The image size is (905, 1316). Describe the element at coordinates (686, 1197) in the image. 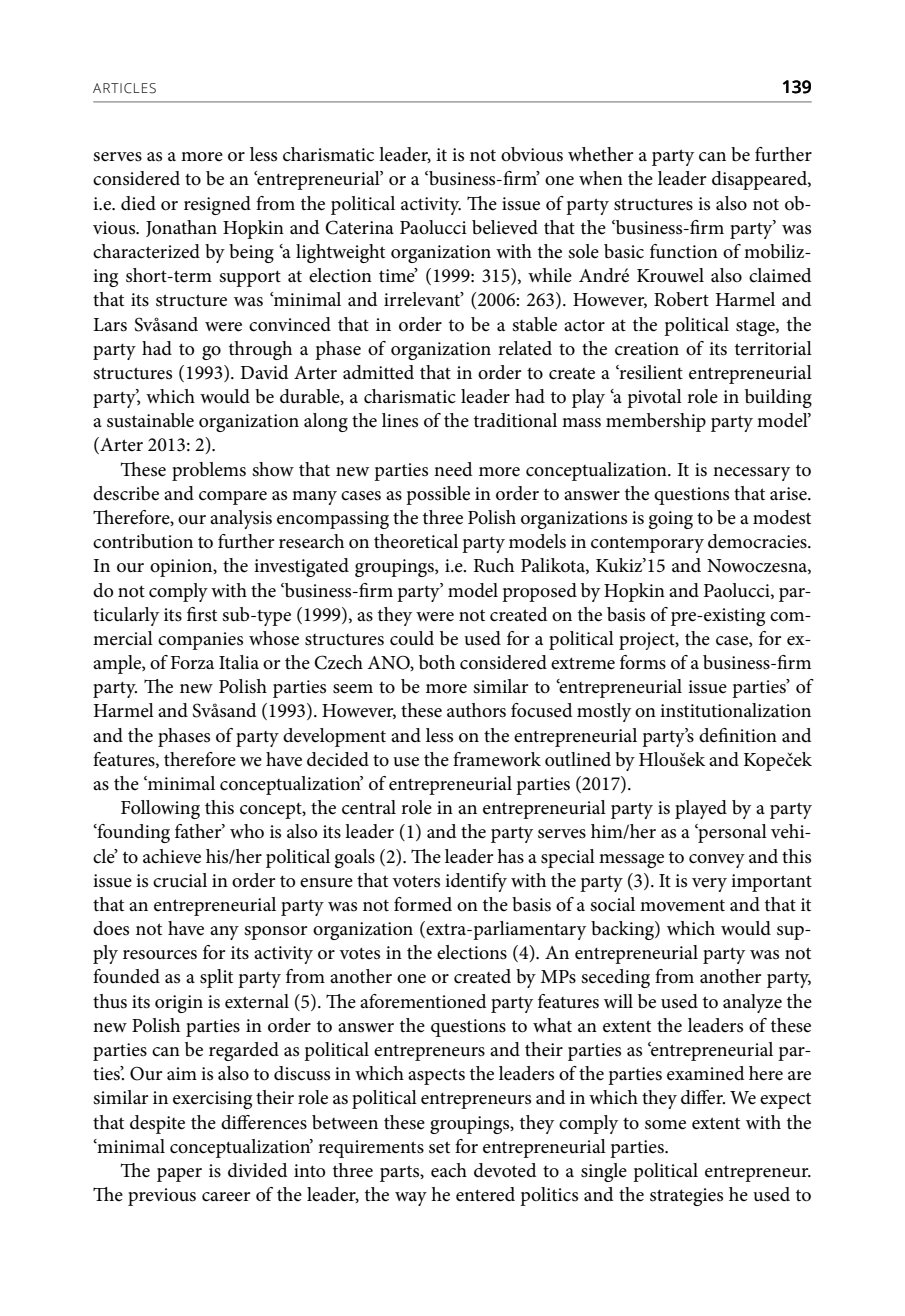

I see `strategies` at that location.
